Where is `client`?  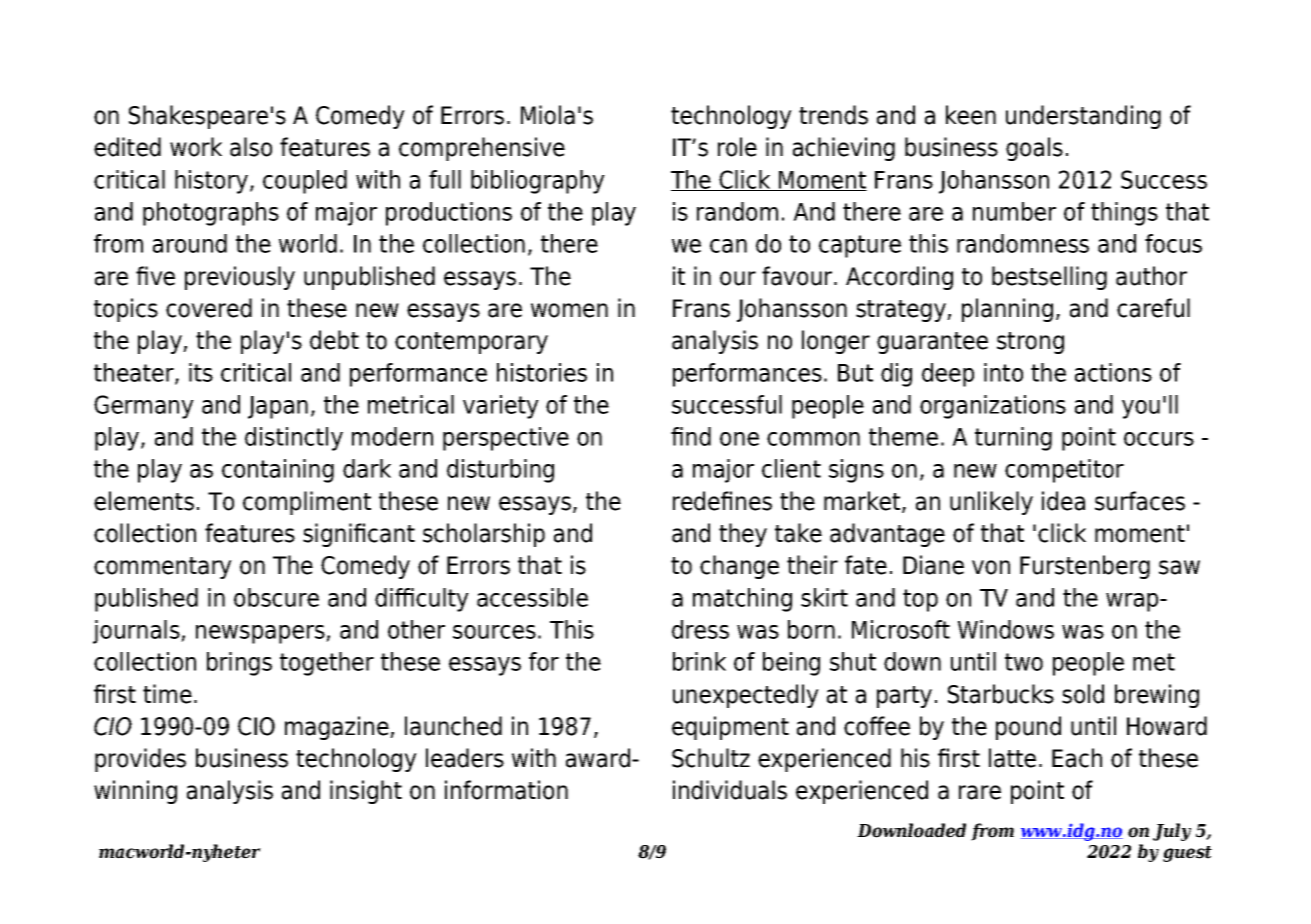 client is located at coordinates (791, 468).
